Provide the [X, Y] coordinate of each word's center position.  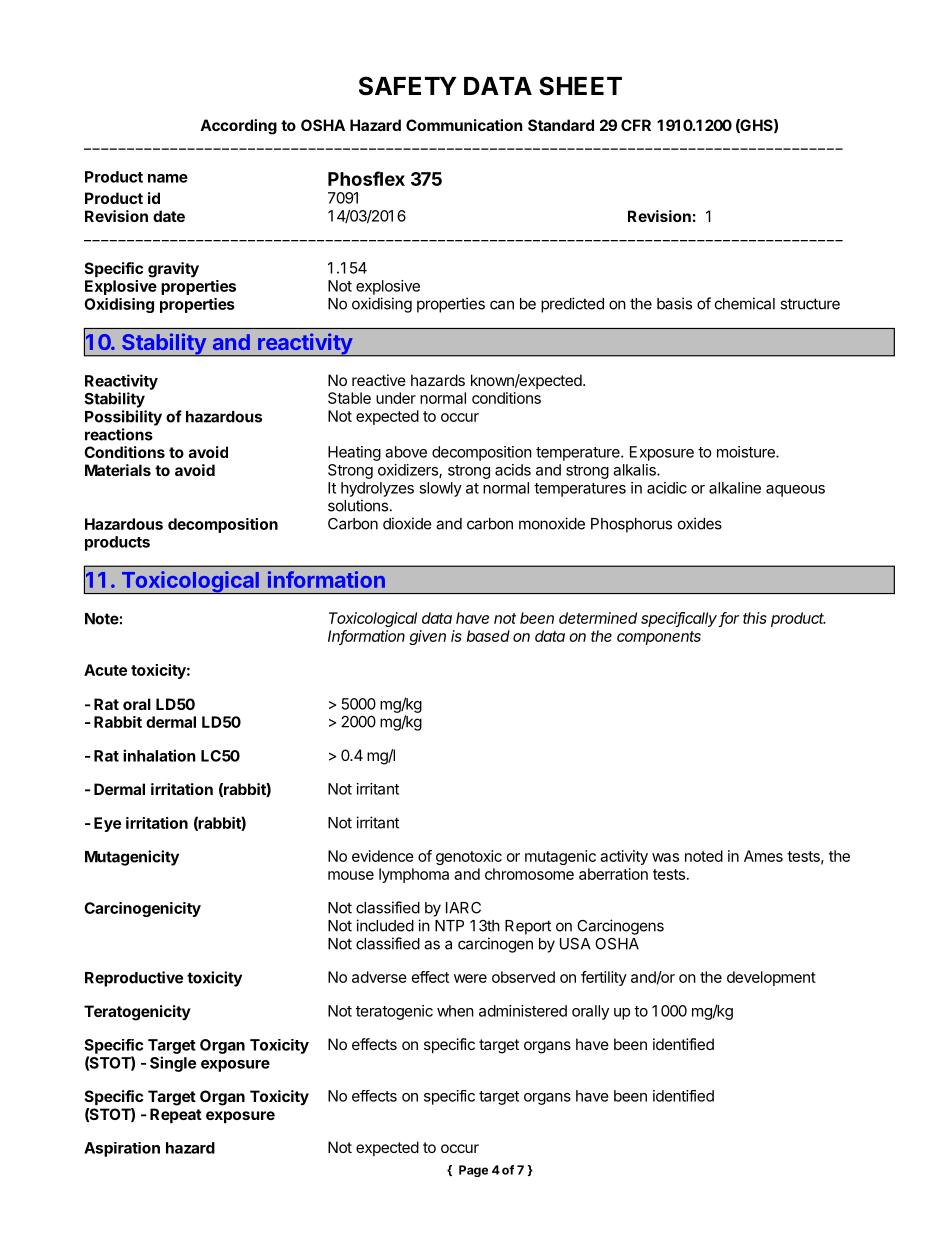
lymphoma [414, 875]
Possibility [123, 418]
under [396, 398]
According [238, 127]
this [755, 618]
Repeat [176, 1115]
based [488, 636]
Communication [464, 125]
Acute [105, 670]
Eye [107, 824]
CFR [636, 125]
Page [473, 1171]
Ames [763, 856]
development [771, 978]
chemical [745, 303]
